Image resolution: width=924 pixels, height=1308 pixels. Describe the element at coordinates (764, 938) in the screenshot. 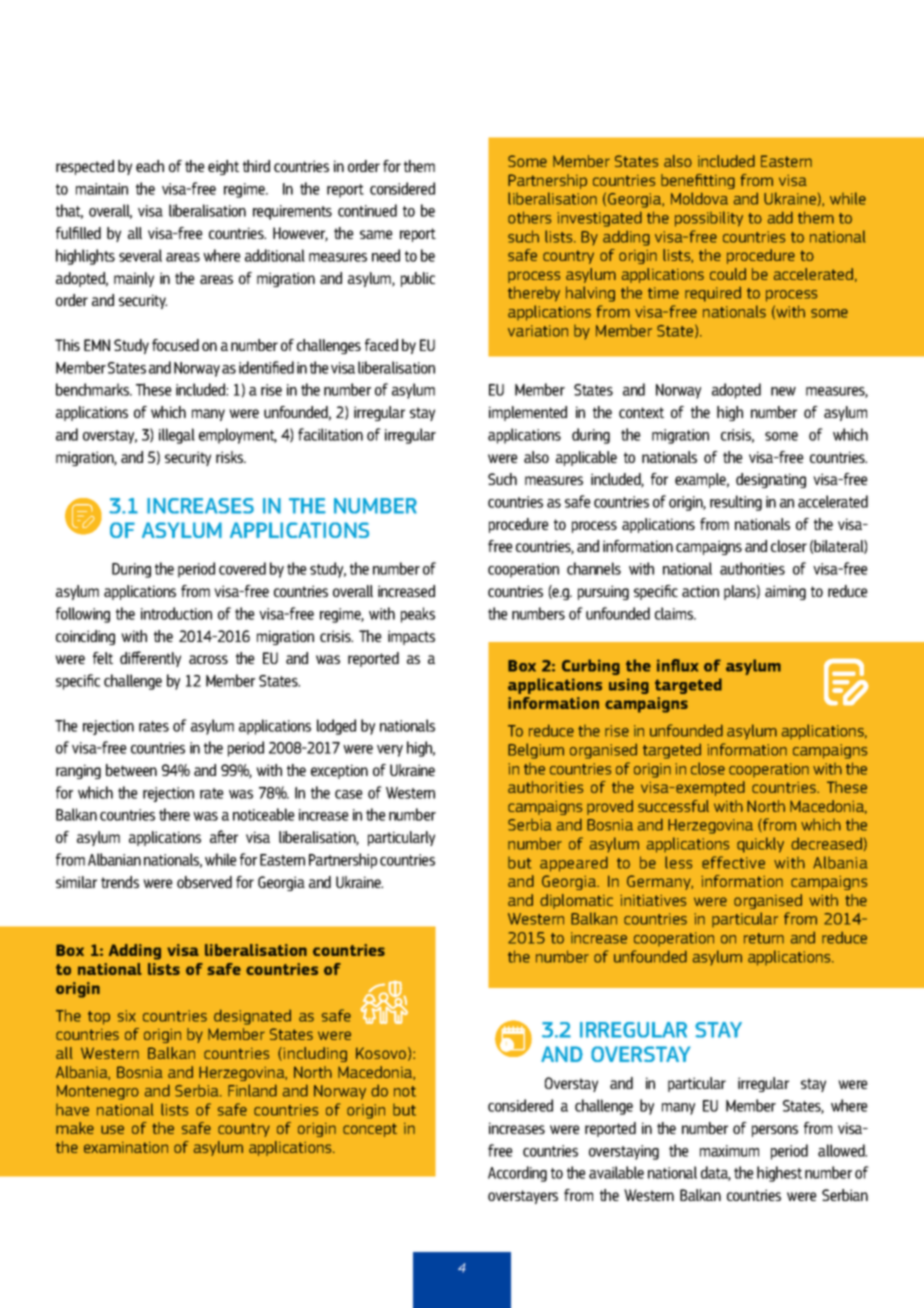

I see `return` at that location.
